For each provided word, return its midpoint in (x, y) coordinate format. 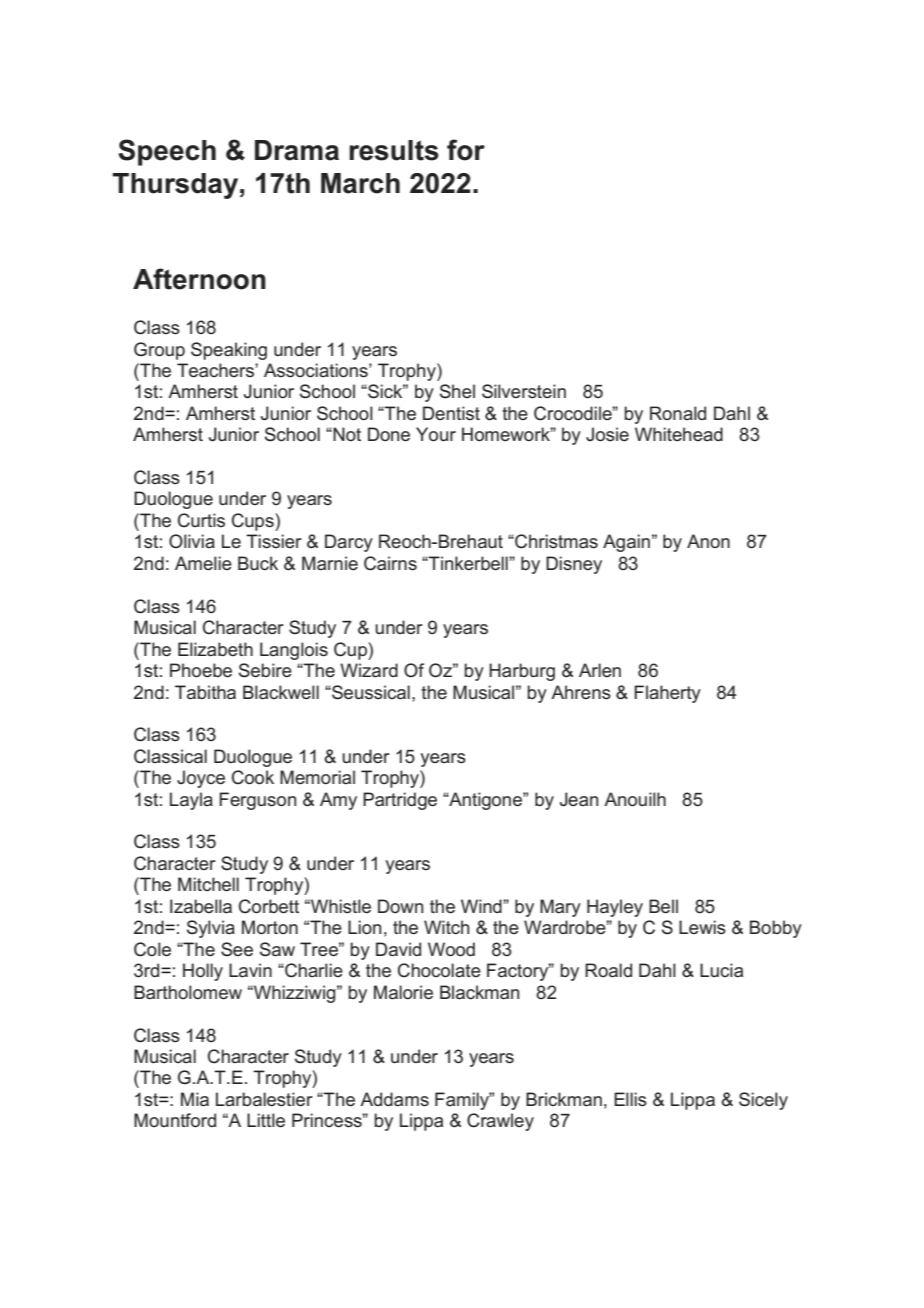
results (394, 150)
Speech (167, 152)
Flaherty (667, 694)
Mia (195, 1099)
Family (463, 1101)
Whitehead (679, 434)
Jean (579, 799)
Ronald (678, 413)
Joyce (201, 779)
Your (436, 434)
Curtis (201, 520)
